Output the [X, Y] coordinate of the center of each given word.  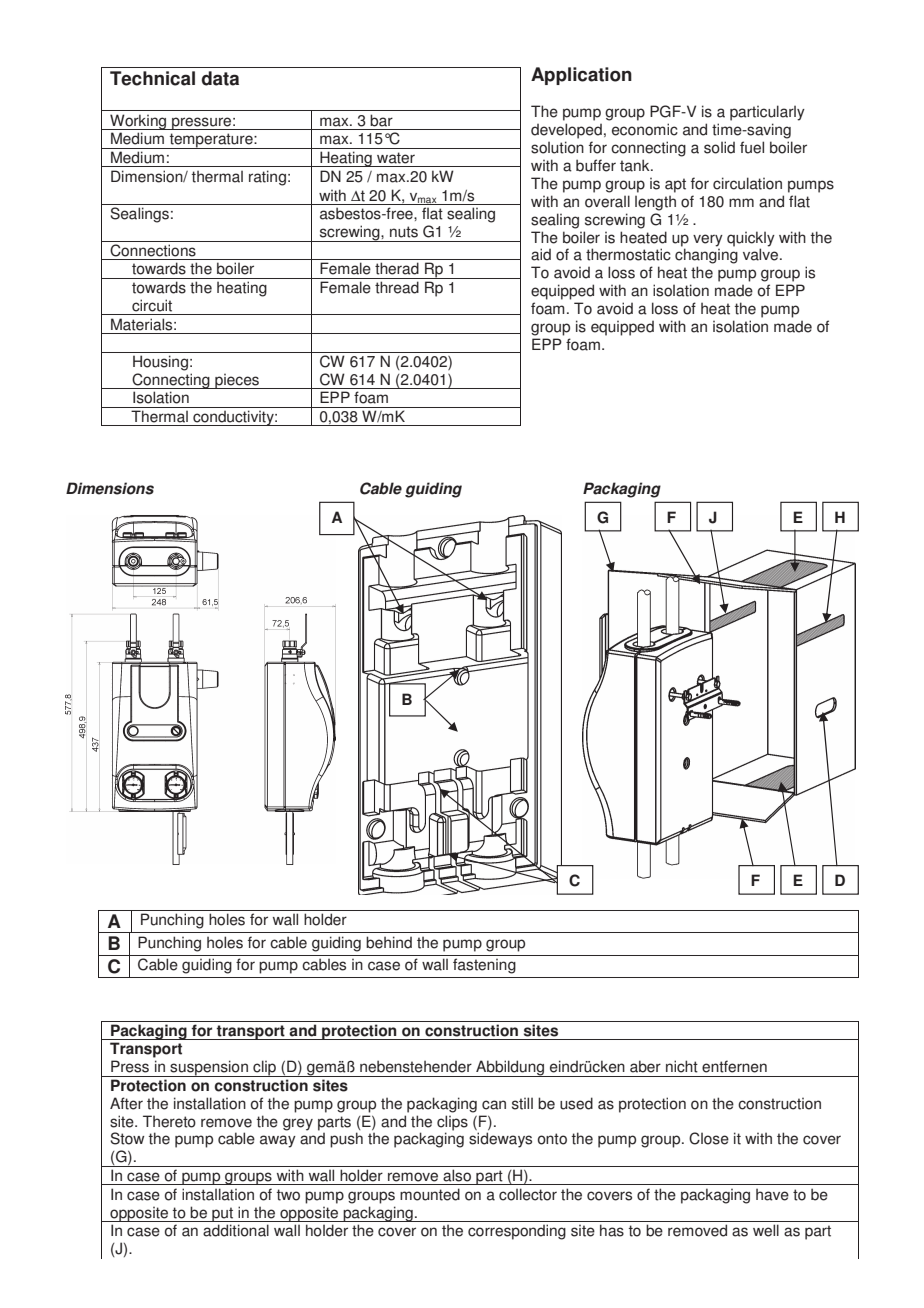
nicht [682, 1066]
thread [397, 287]
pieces [237, 381]
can [494, 1105]
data [220, 78]
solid [719, 147]
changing [706, 256]
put [223, 1214]
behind [389, 942]
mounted [430, 1194]
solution [557, 147]
